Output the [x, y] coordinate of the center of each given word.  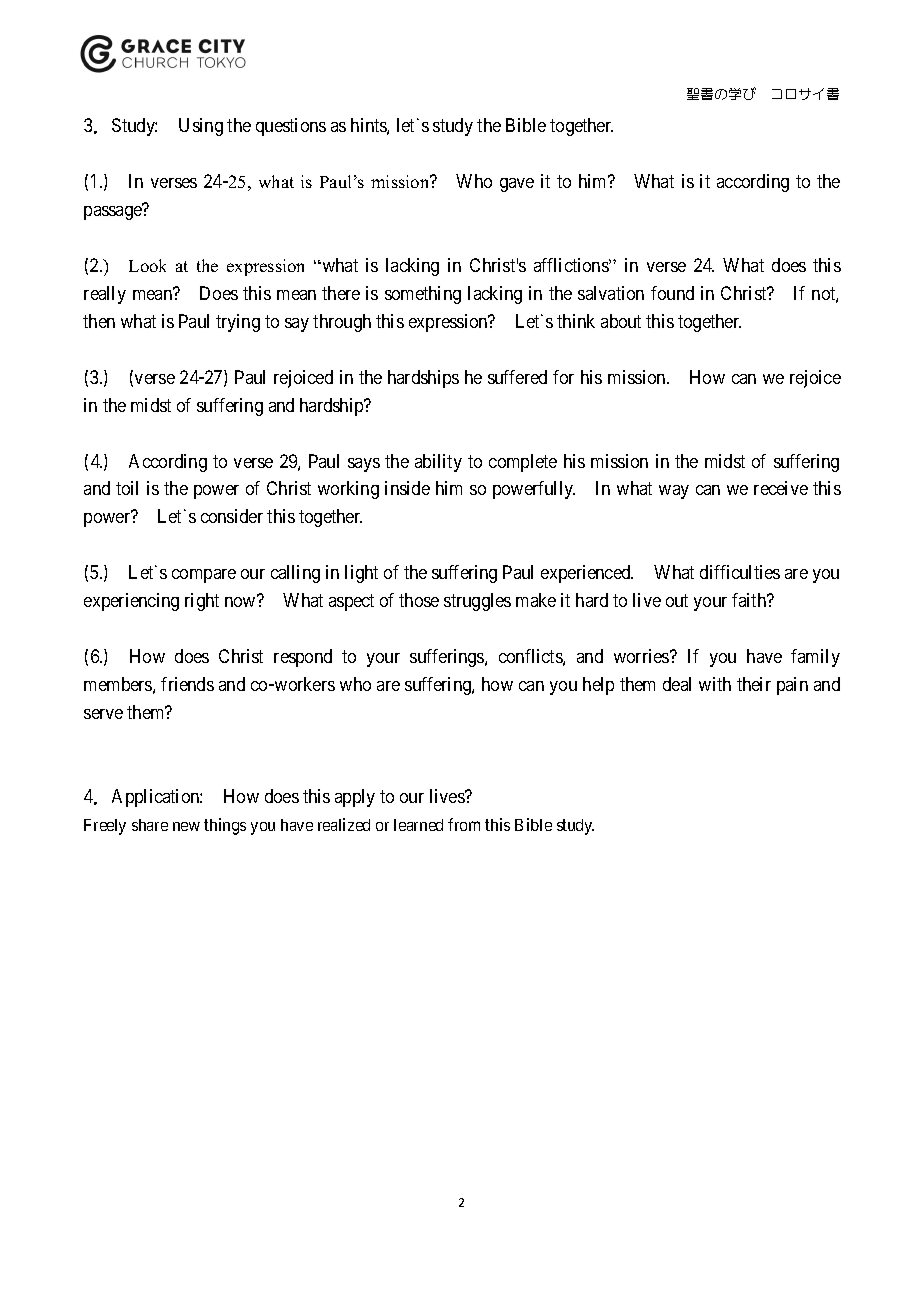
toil [127, 488]
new [186, 826]
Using [201, 127]
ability [438, 463]
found [672, 293]
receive [781, 488]
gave [517, 185]
